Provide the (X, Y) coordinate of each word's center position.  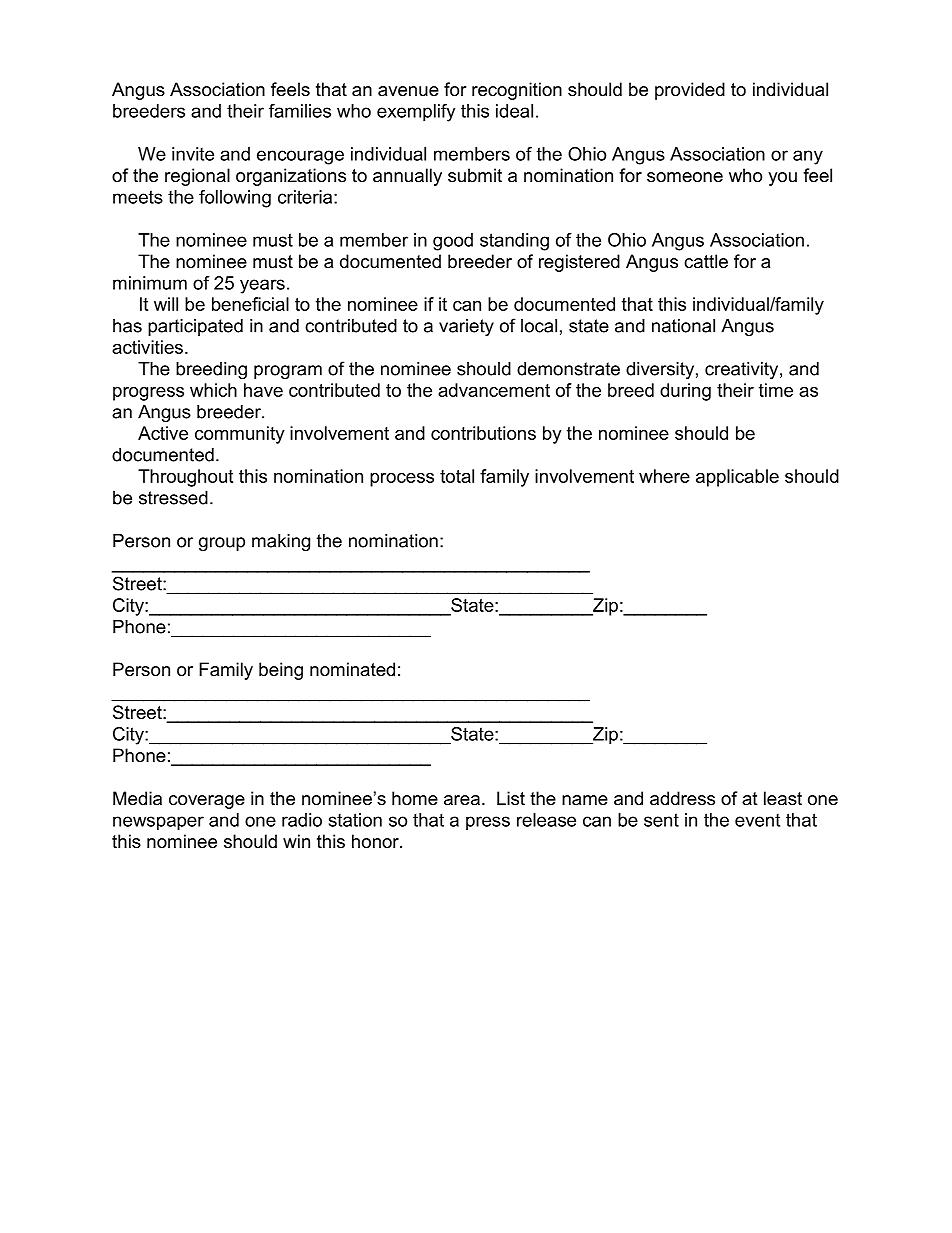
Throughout (185, 478)
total (457, 476)
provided (690, 91)
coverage (207, 802)
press (488, 823)
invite (193, 154)
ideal (514, 111)
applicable (737, 478)
